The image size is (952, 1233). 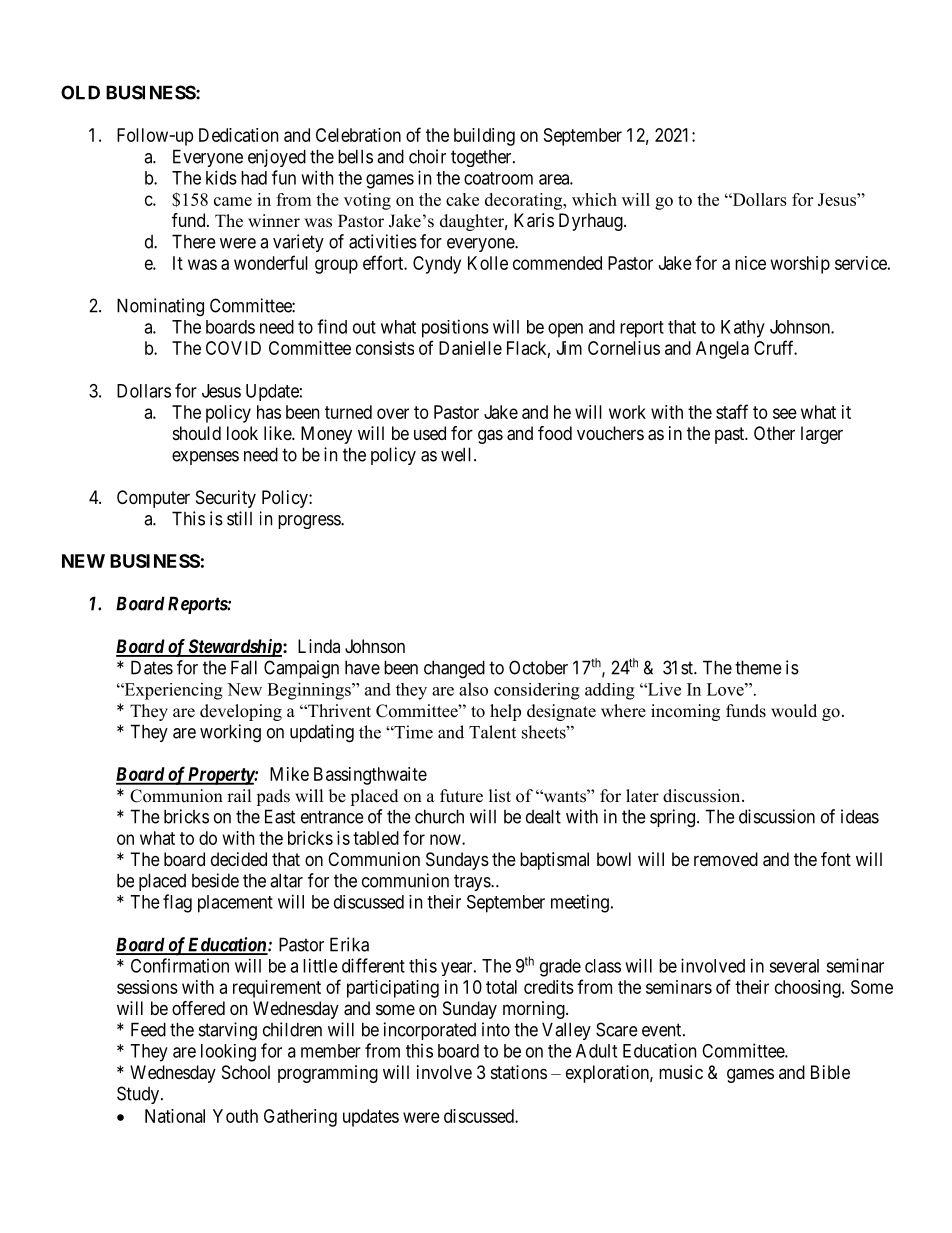 What do you see at coordinates (722, 350) in the screenshot?
I see `Angela` at bounding box center [722, 350].
